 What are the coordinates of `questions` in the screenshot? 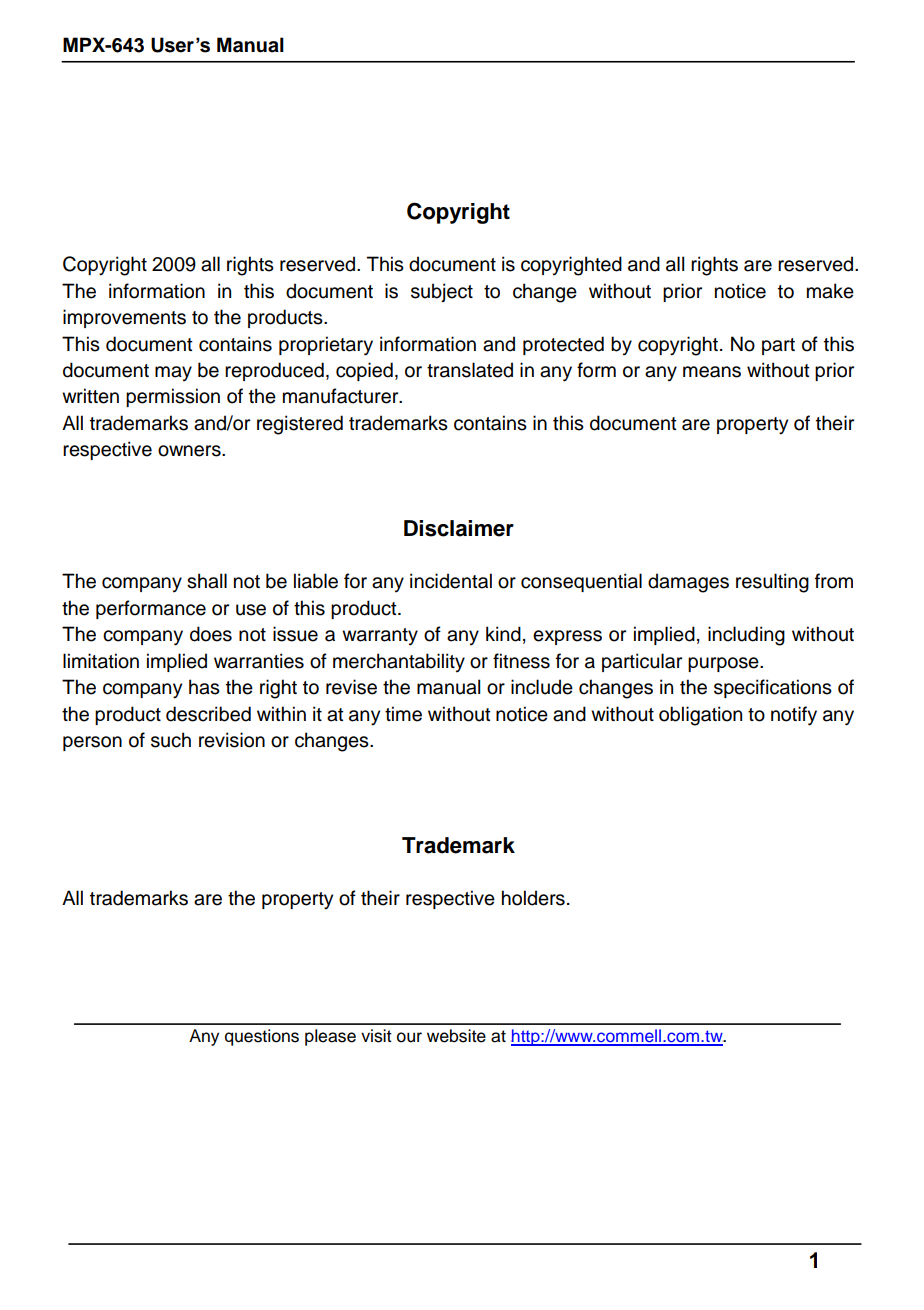 It's located at (262, 1037).
